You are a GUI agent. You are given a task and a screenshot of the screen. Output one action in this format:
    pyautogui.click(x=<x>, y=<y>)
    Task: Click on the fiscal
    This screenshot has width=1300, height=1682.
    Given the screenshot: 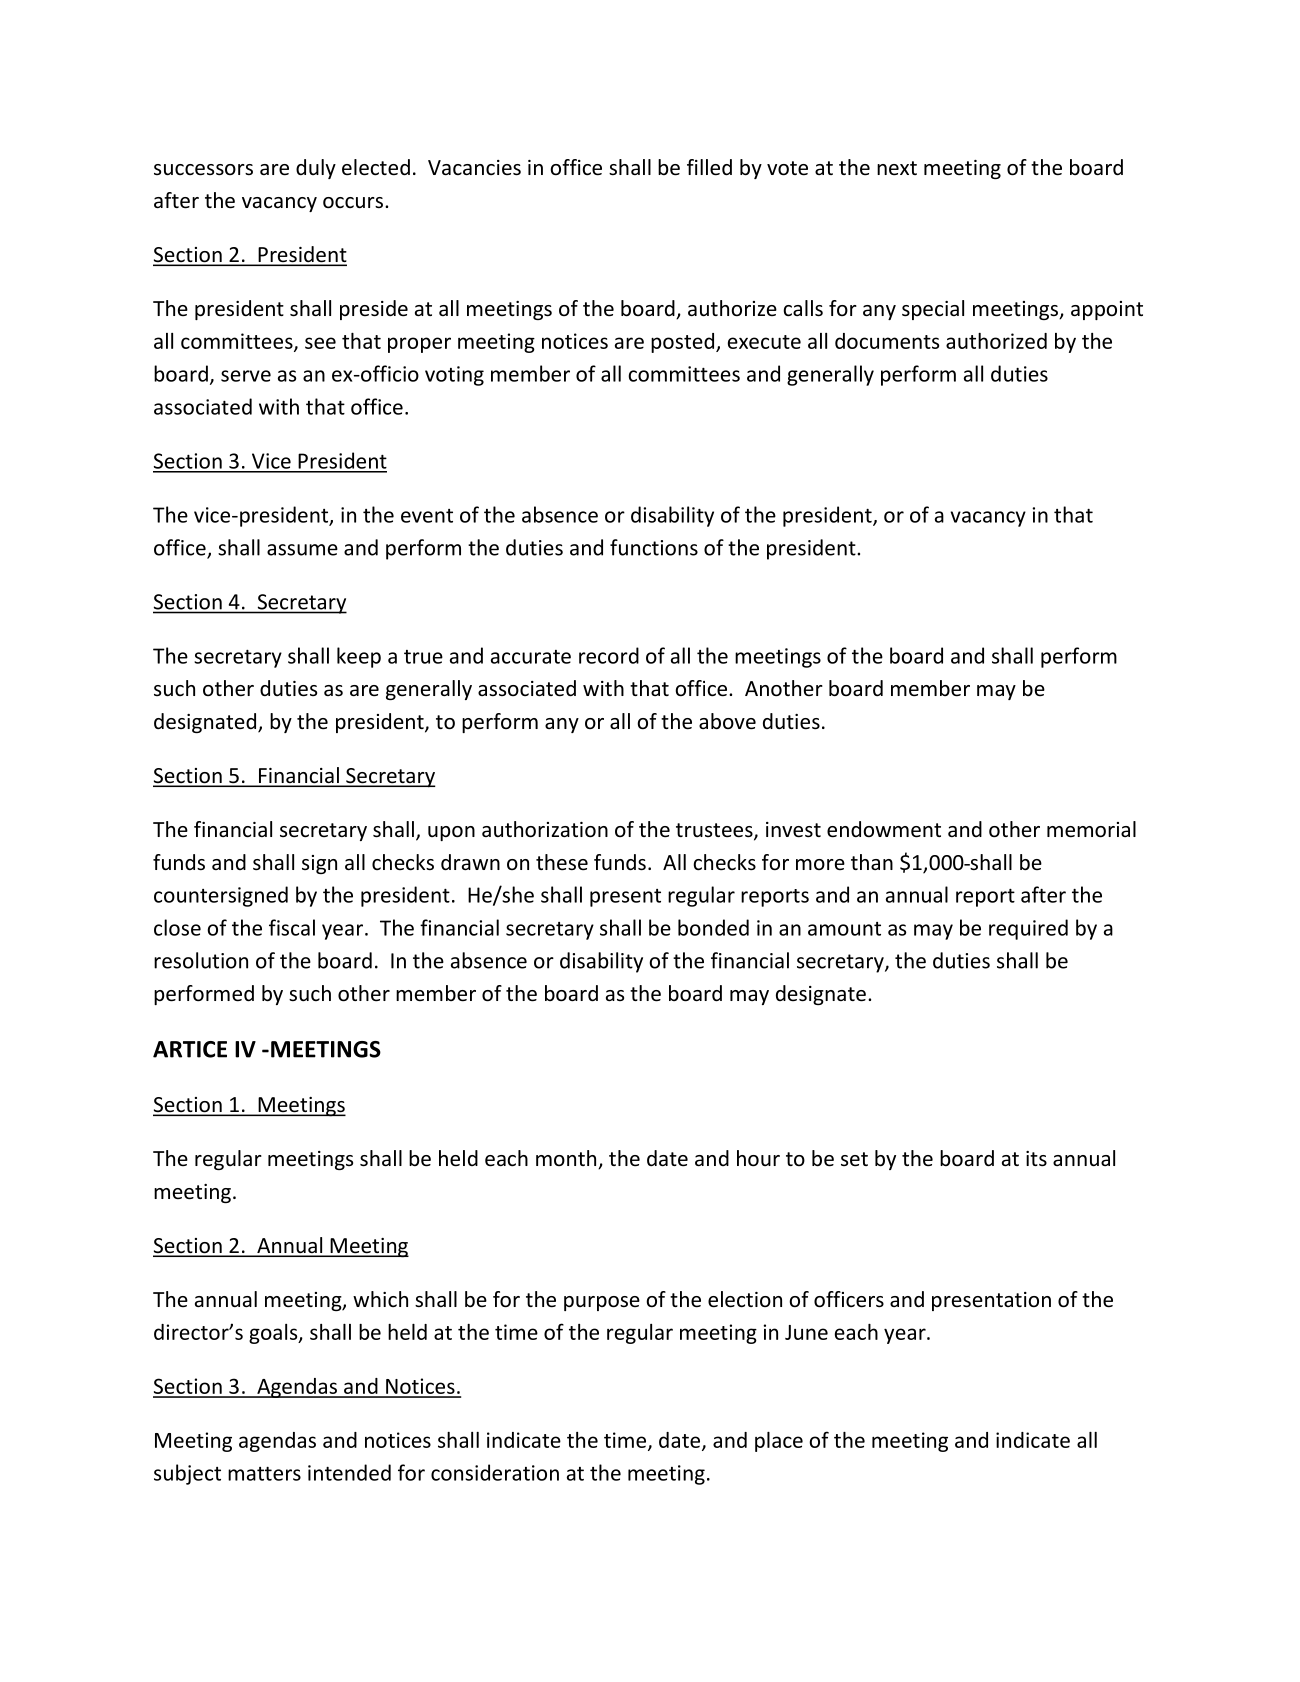 What is the action you would take?
    pyautogui.click(x=292, y=927)
